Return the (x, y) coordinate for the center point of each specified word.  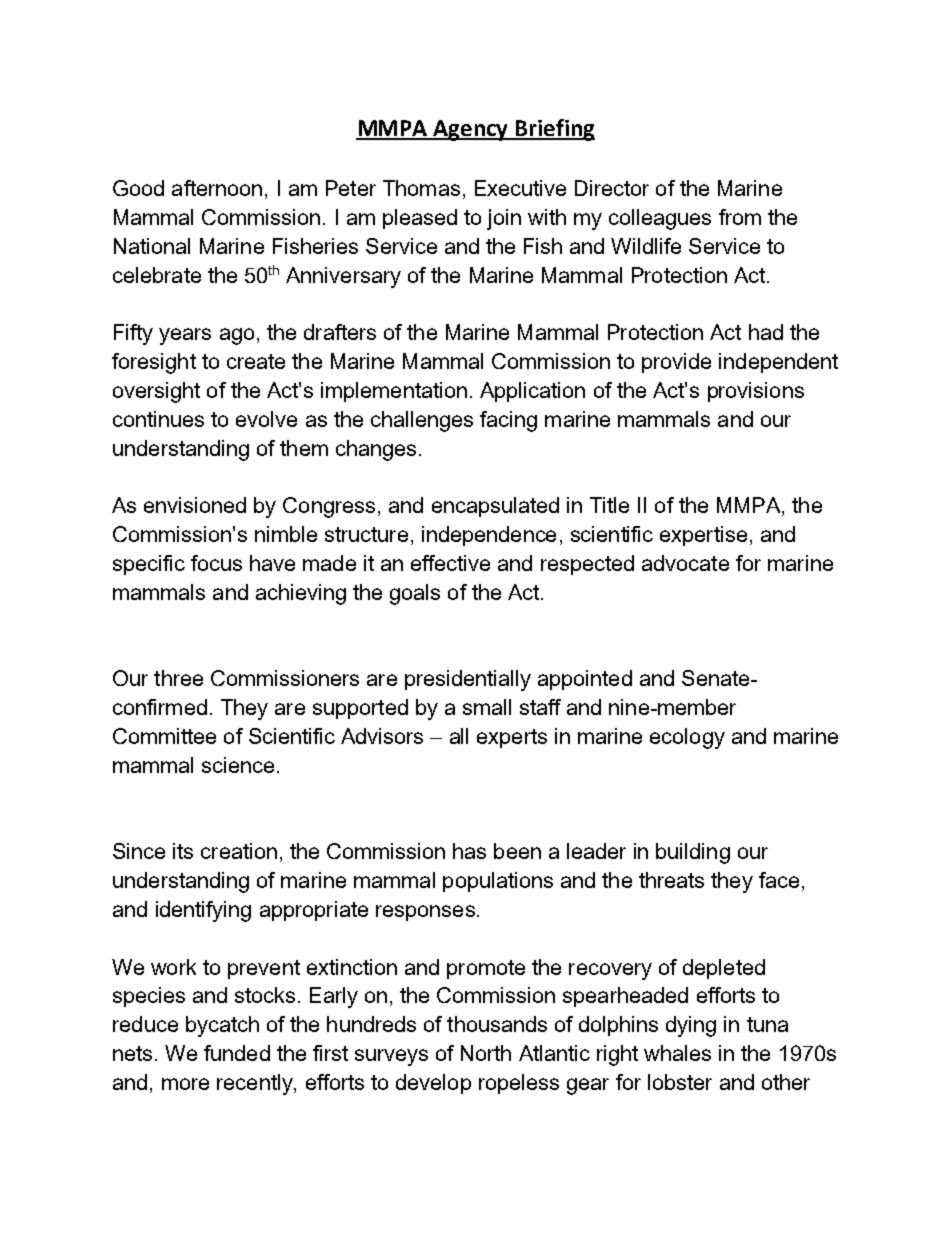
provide (676, 363)
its (183, 851)
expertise (703, 536)
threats (671, 880)
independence (489, 536)
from (740, 217)
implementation (394, 392)
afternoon (217, 188)
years (185, 336)
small (487, 707)
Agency (471, 130)
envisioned (195, 505)
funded (237, 1053)
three (178, 678)
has (469, 851)
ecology (687, 738)
